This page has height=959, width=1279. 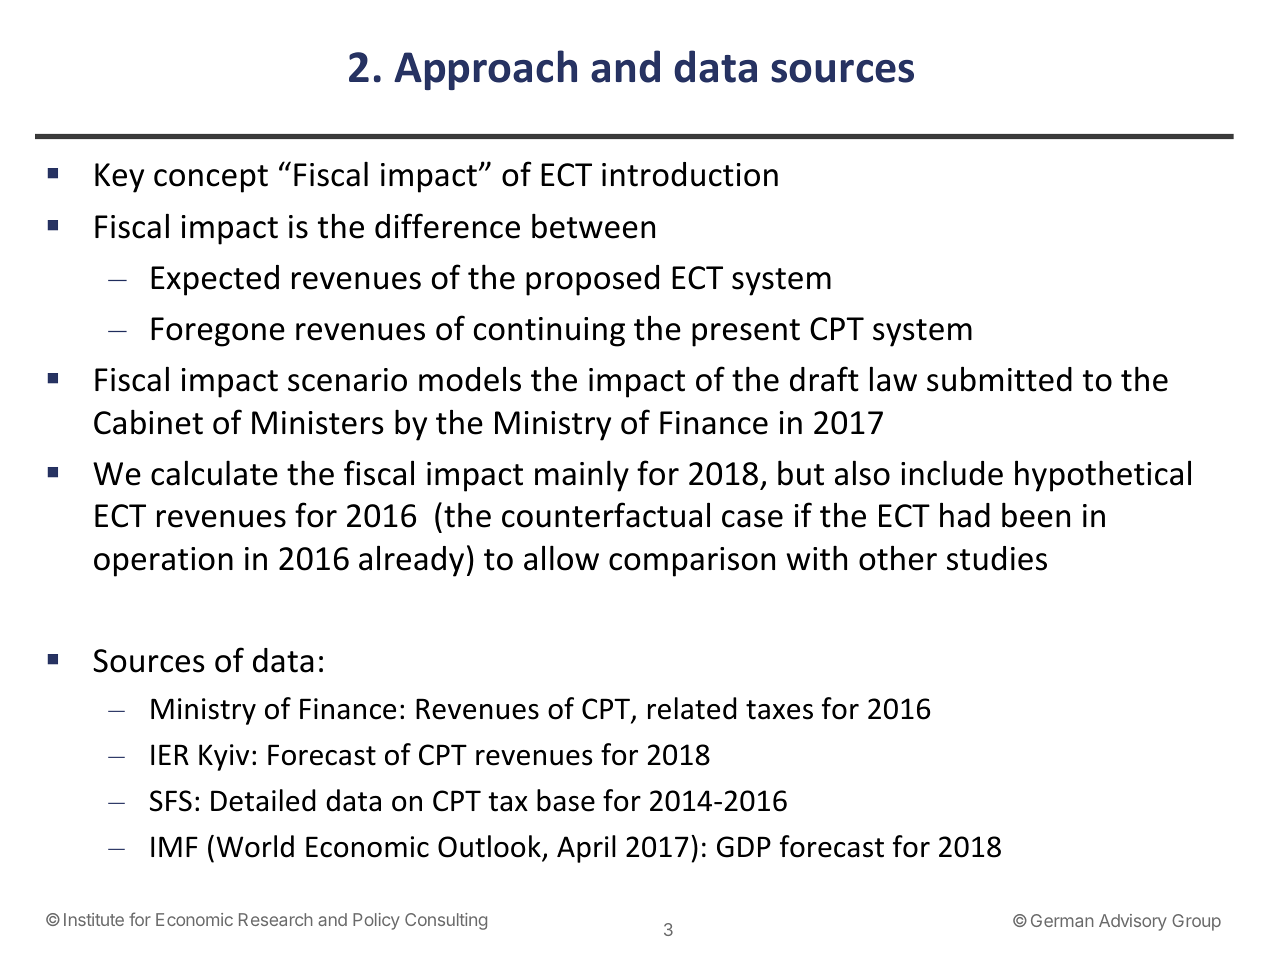 I want to click on Approach, so click(x=485, y=70).
